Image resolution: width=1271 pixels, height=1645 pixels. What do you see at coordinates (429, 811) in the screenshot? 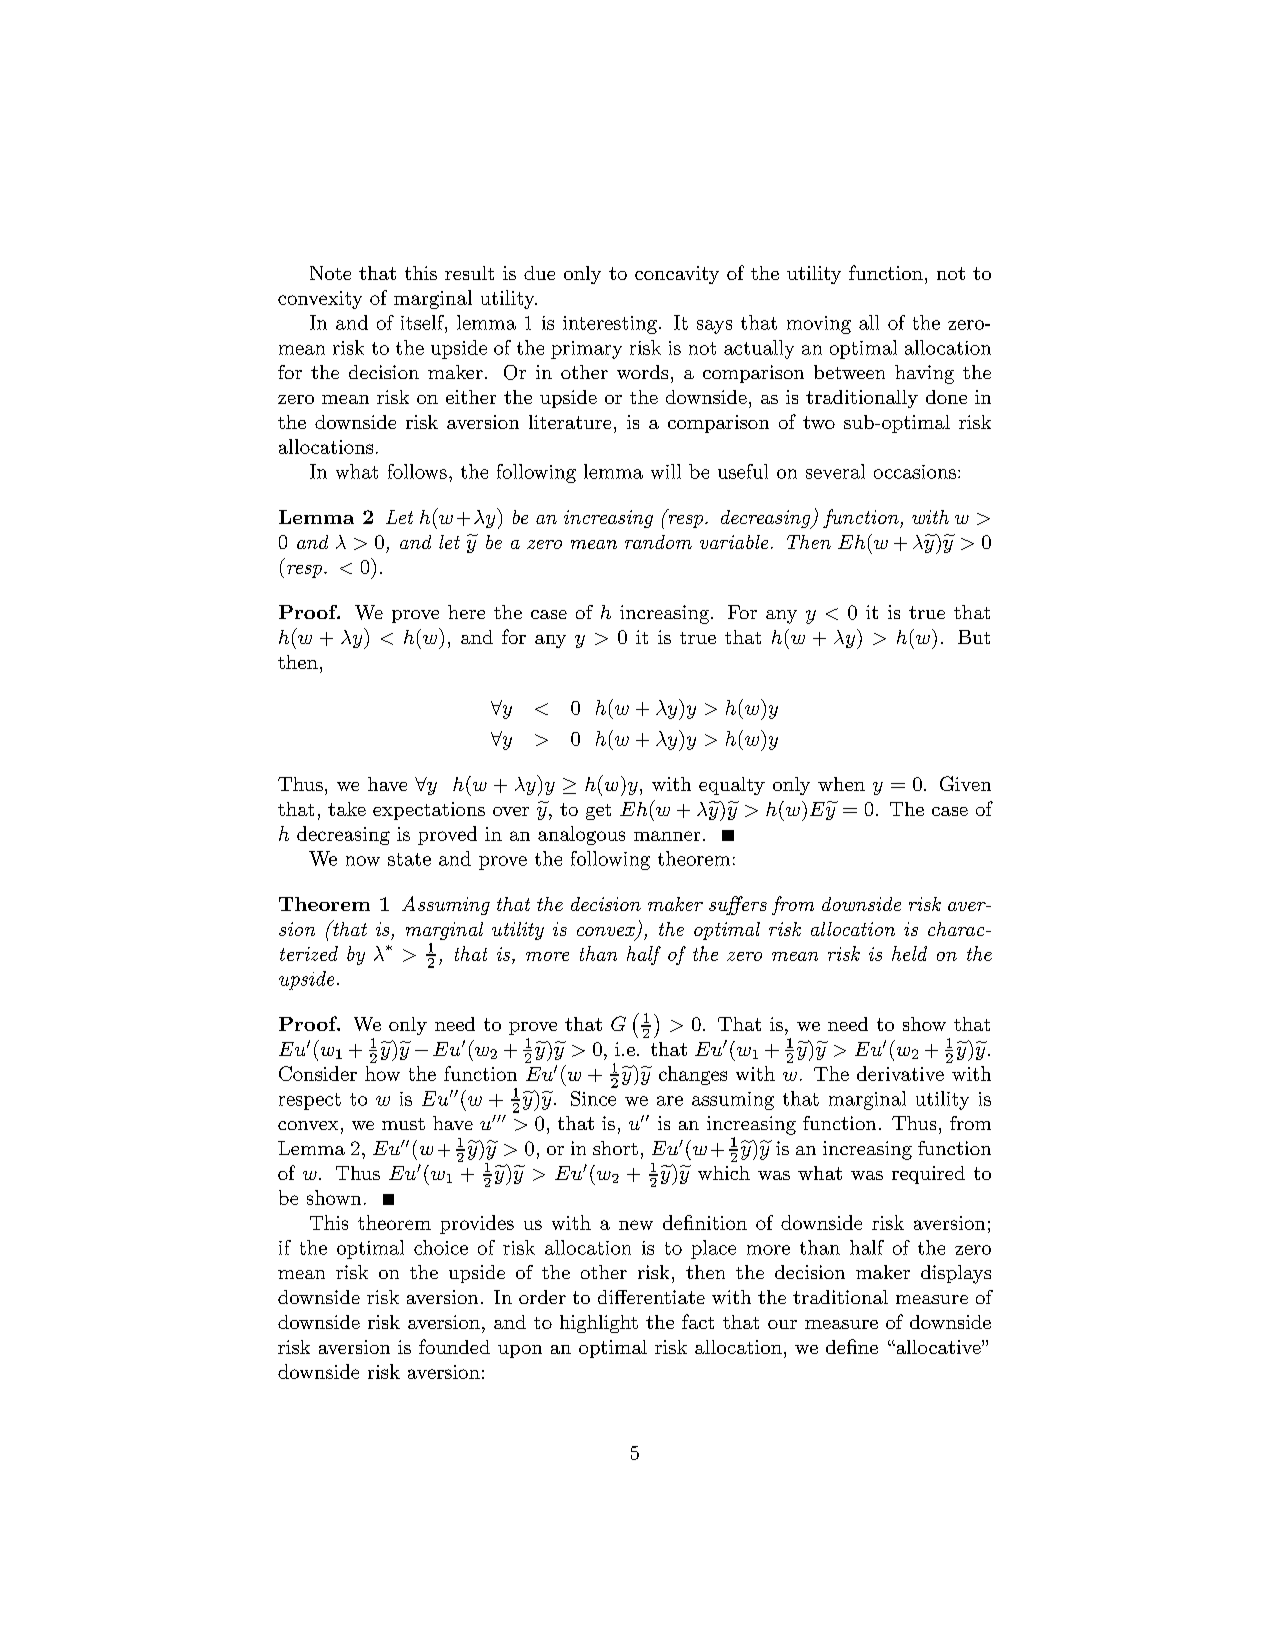
I see `expectations` at bounding box center [429, 811].
